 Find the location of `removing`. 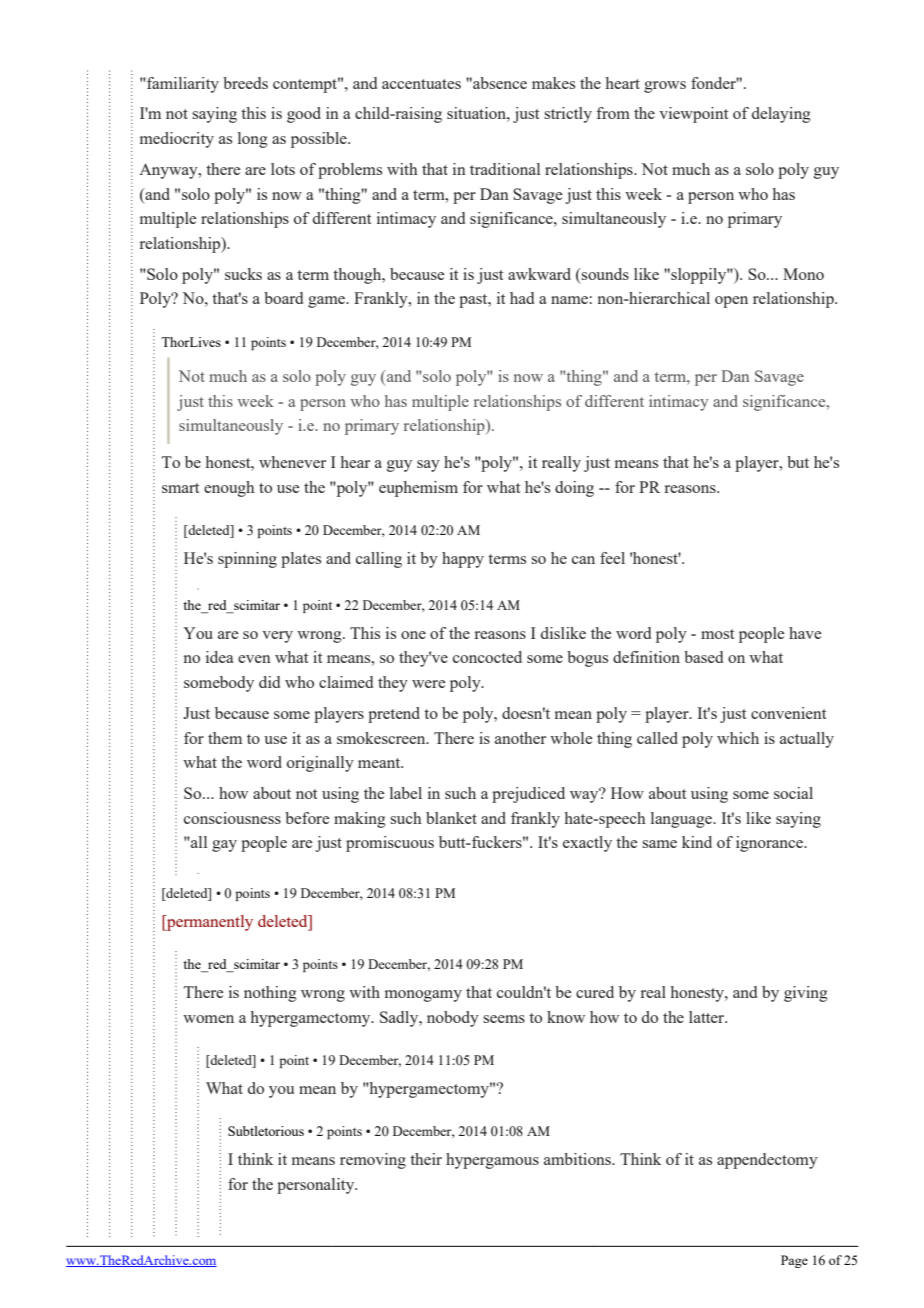

removing is located at coordinates (373, 1161).
